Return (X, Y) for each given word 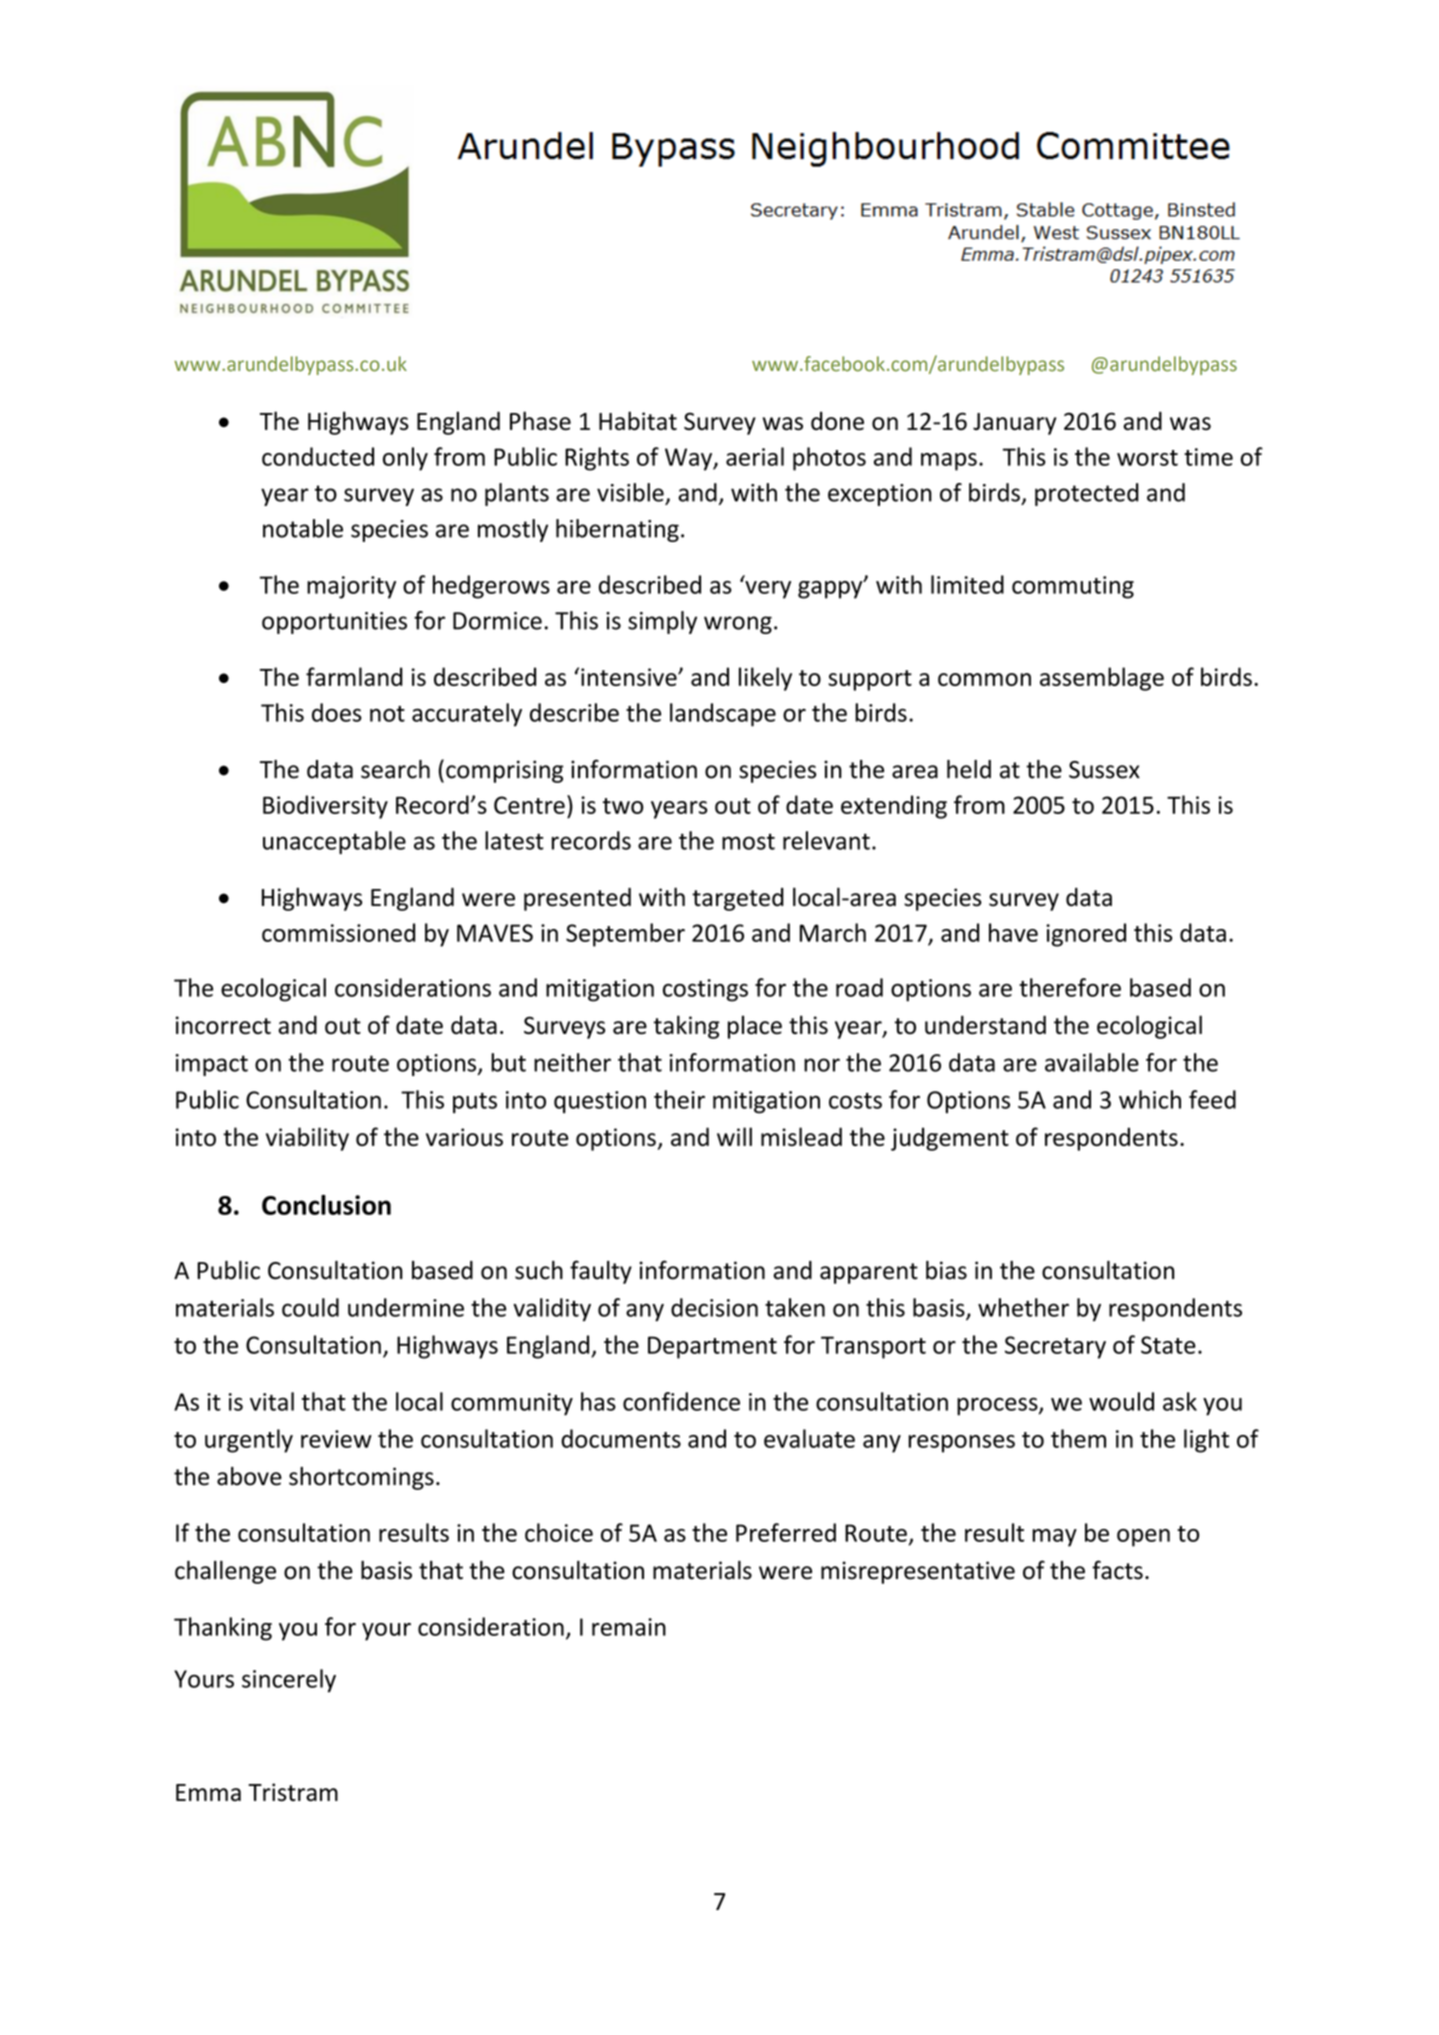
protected (1087, 494)
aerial (755, 456)
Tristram (293, 1792)
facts (1117, 1570)
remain (629, 1627)
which (1150, 1099)
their (679, 1099)
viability (307, 1139)
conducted (318, 456)
